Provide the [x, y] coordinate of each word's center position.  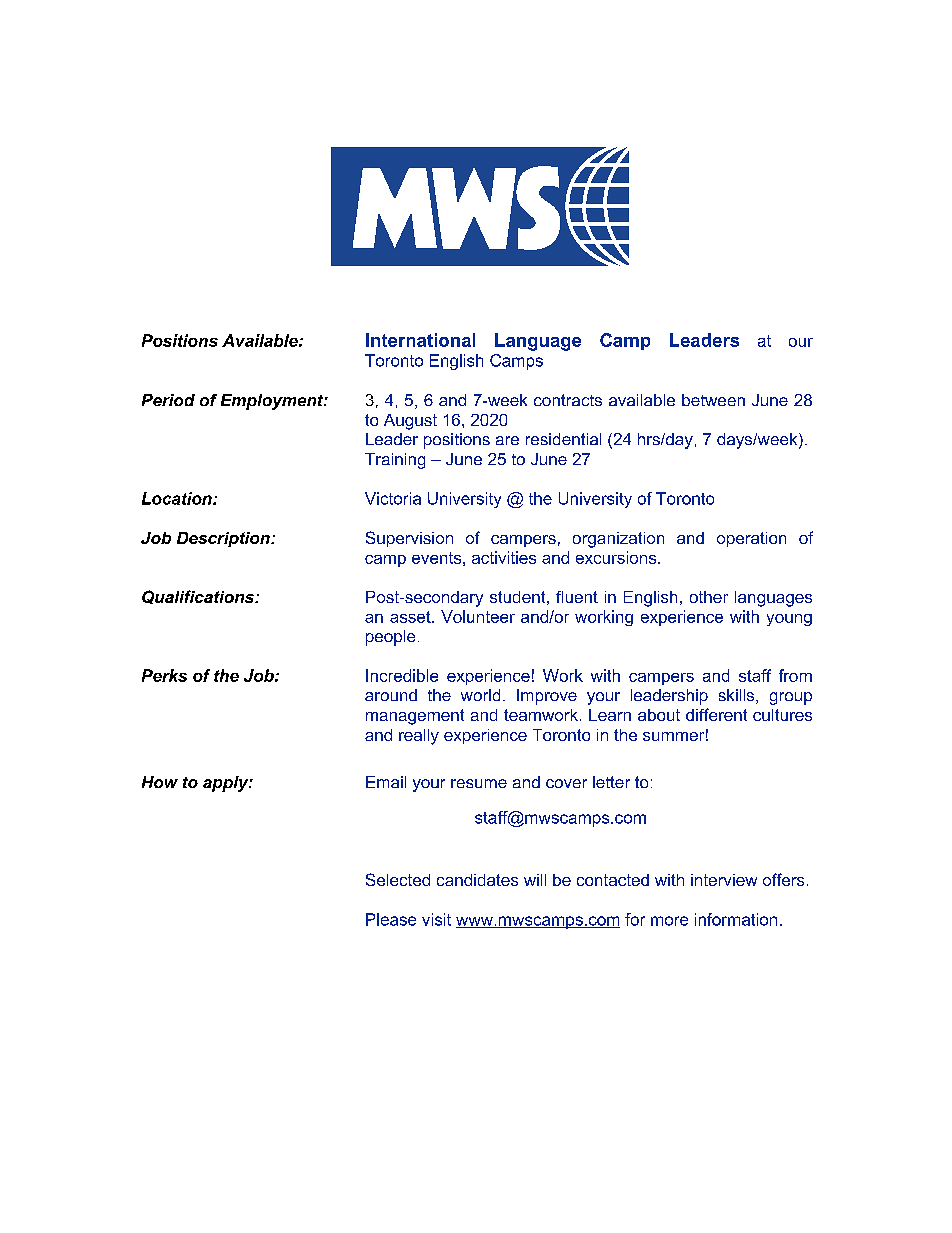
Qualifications [199, 597]
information [736, 919]
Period [168, 400]
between [713, 400]
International [420, 340]
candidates [477, 880]
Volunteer [478, 616]
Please [391, 919]
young [789, 620]
